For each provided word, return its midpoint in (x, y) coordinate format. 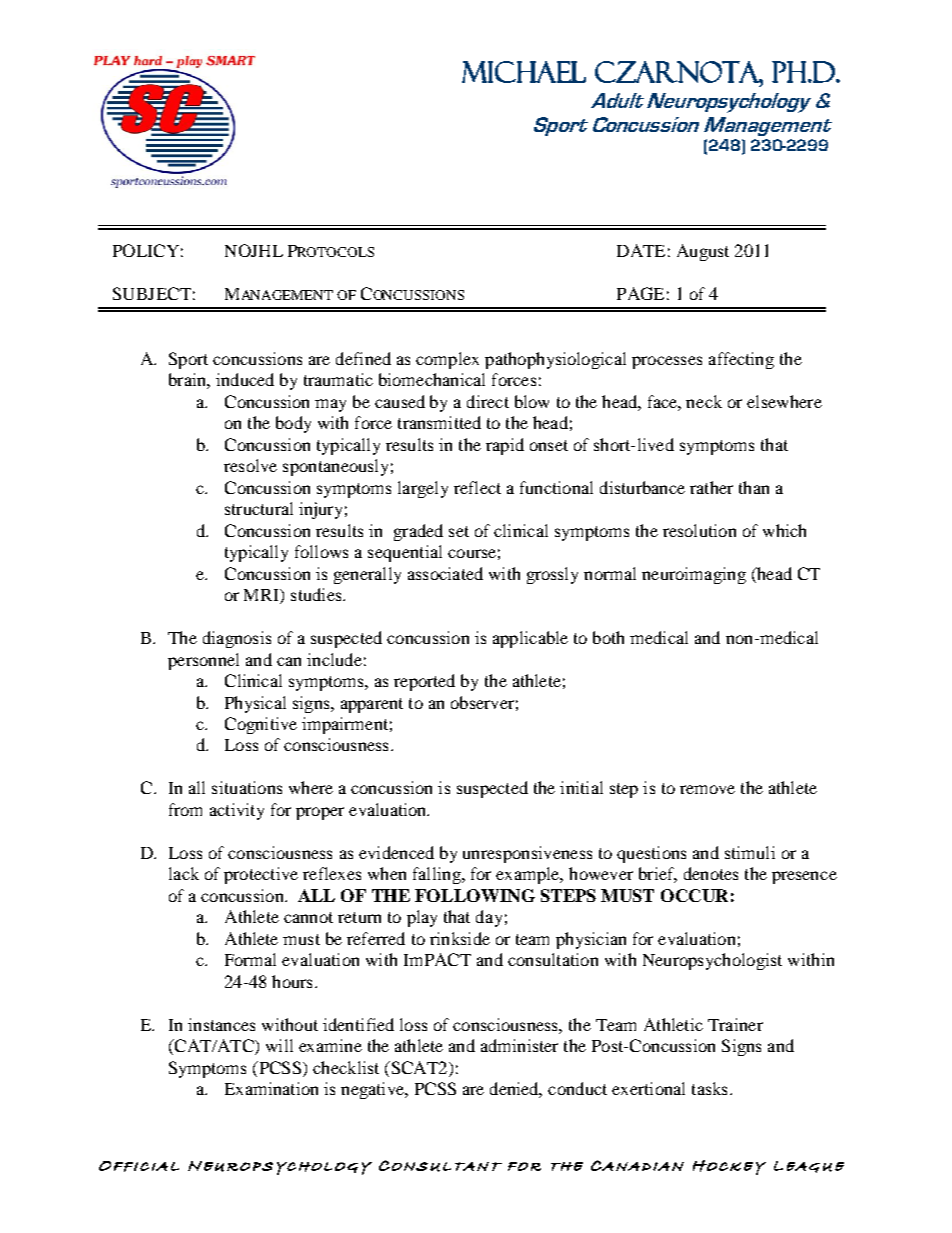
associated (445, 573)
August (703, 252)
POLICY (146, 250)
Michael (524, 72)
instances (221, 1024)
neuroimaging (694, 575)
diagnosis (237, 639)
